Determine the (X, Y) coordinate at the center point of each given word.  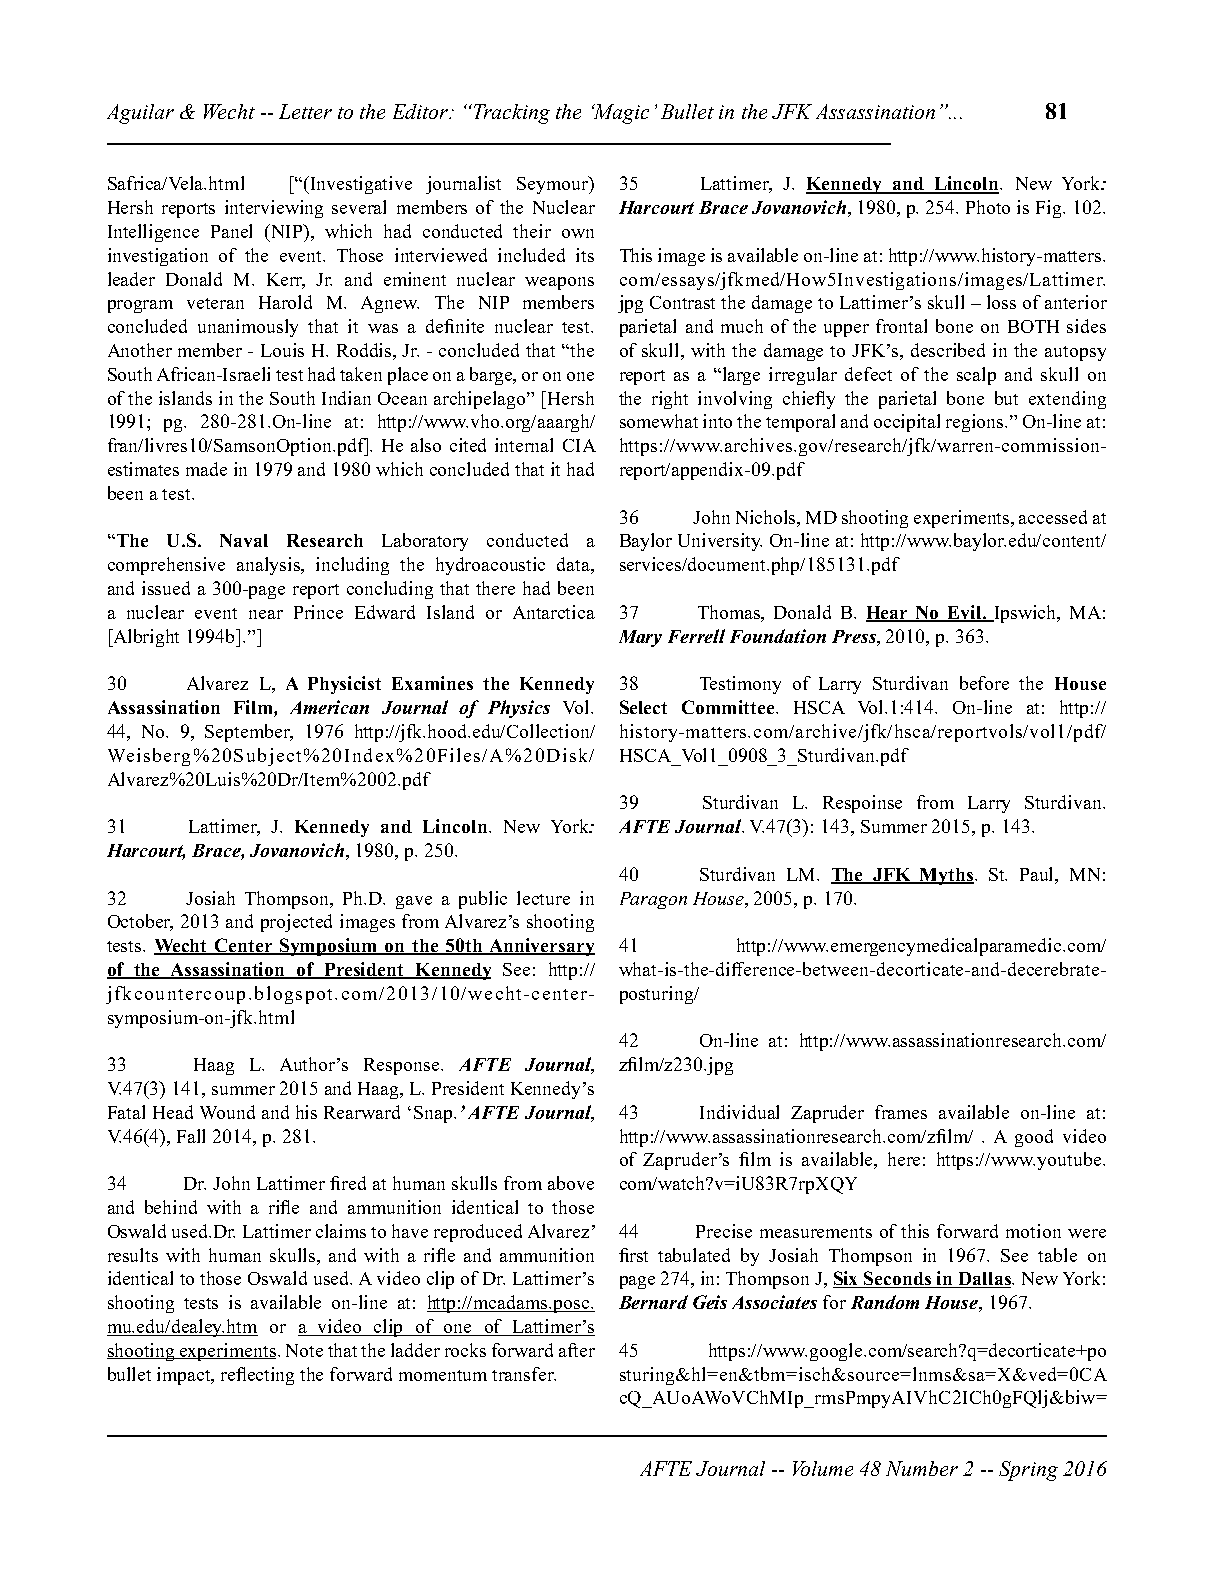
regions (976, 423)
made (206, 469)
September (249, 733)
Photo (988, 207)
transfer (524, 1374)
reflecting (257, 1376)
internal (524, 445)
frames (901, 1112)
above (571, 1183)
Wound (227, 1112)
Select (643, 707)
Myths (947, 876)
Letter (305, 111)
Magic (620, 114)
